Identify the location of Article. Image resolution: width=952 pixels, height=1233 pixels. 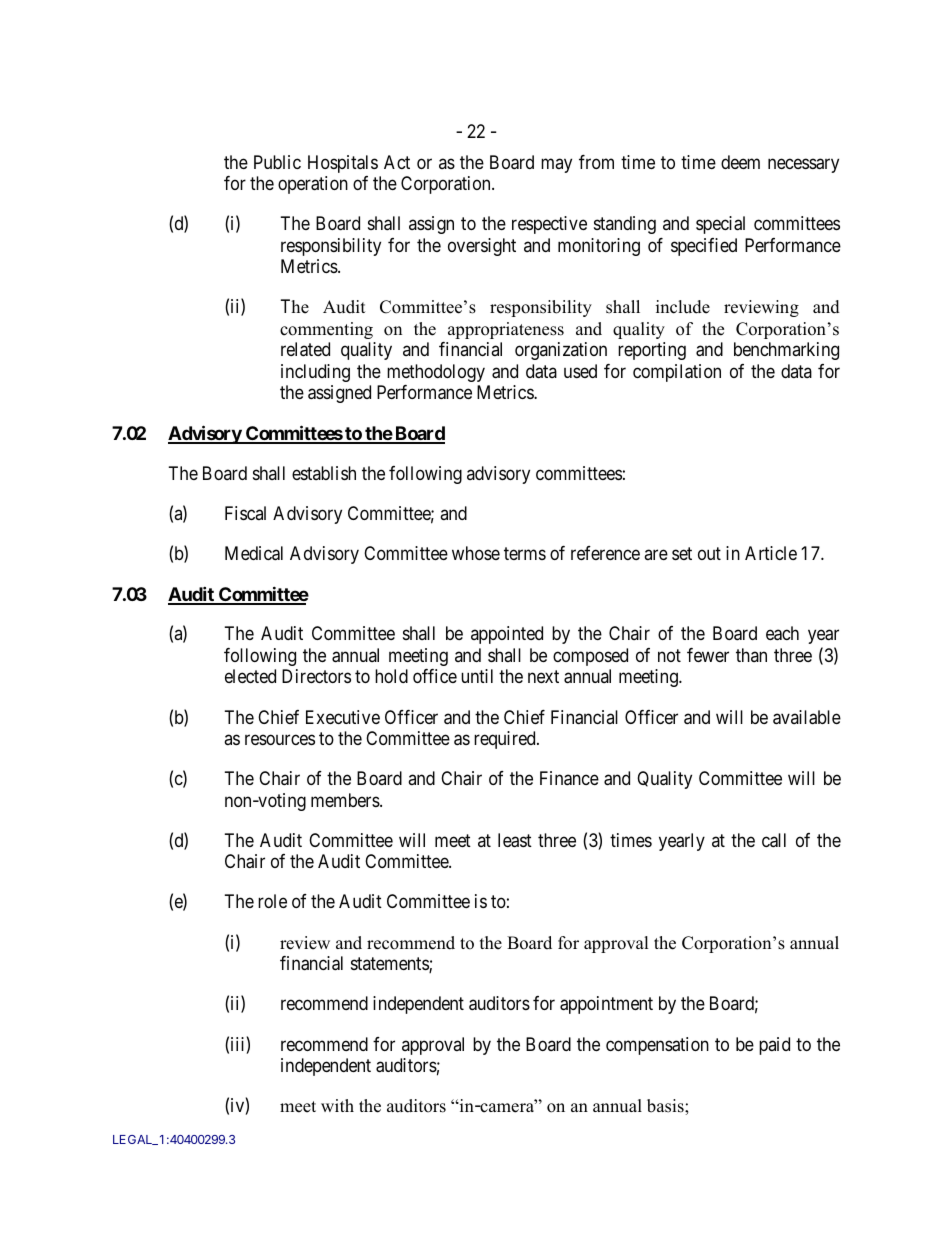
(771, 553).
